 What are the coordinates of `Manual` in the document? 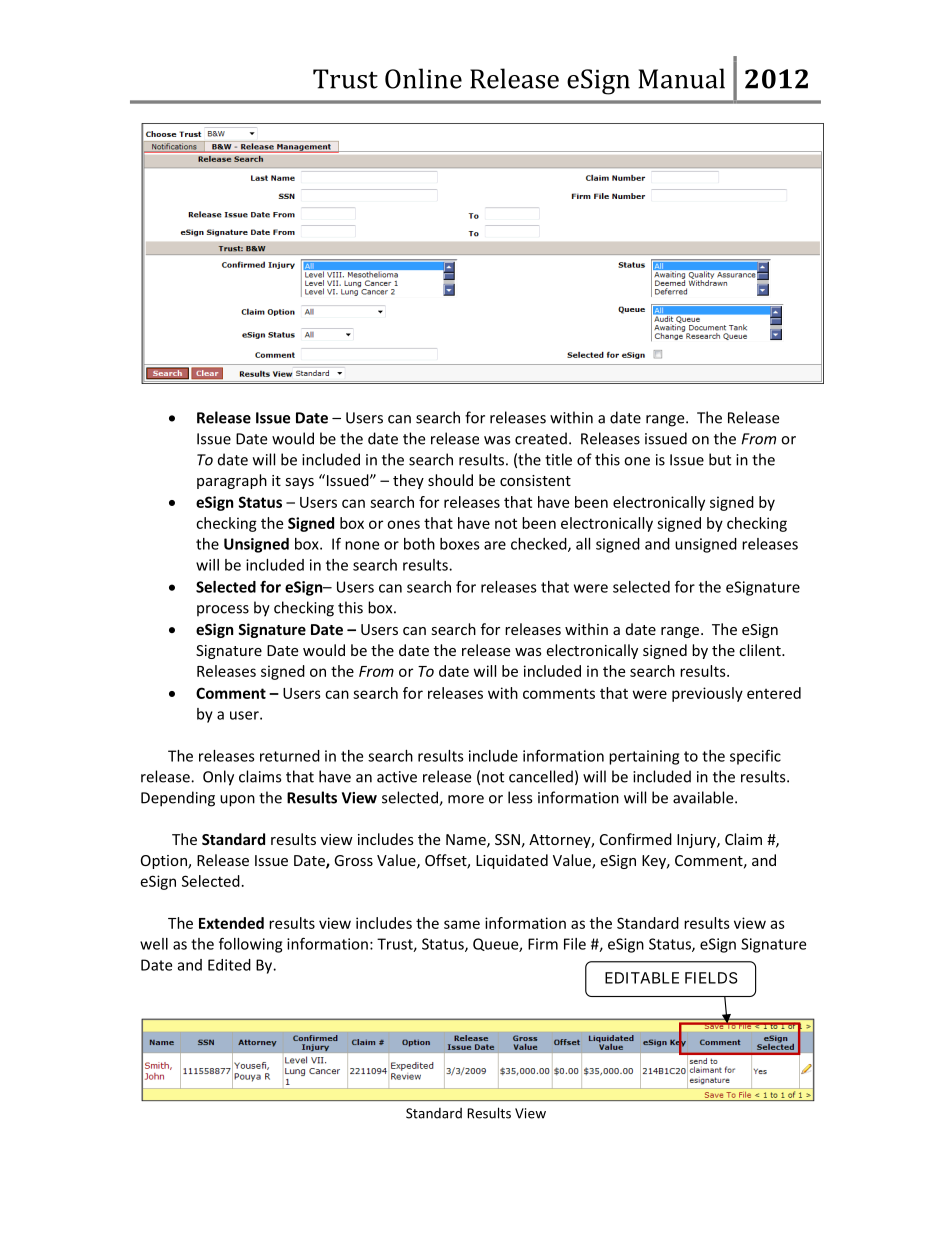 It's located at (681, 78).
